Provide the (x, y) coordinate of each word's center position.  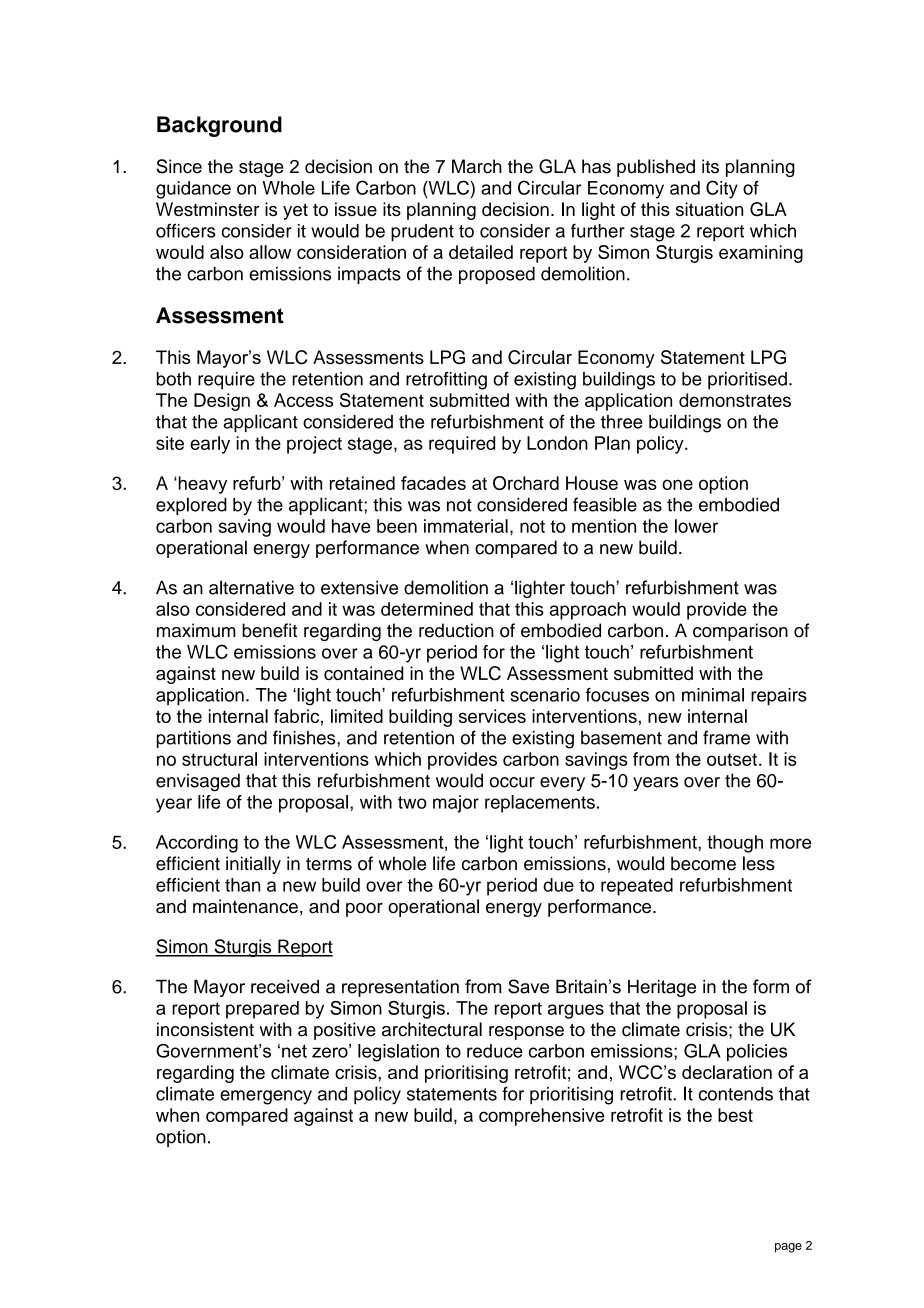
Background (219, 126)
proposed (497, 275)
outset (732, 759)
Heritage (662, 988)
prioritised (747, 380)
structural (219, 759)
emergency (266, 1097)
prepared (262, 1010)
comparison (740, 632)
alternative (251, 587)
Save (528, 986)
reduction (456, 630)
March (477, 166)
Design (222, 402)
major (456, 804)
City (722, 189)
